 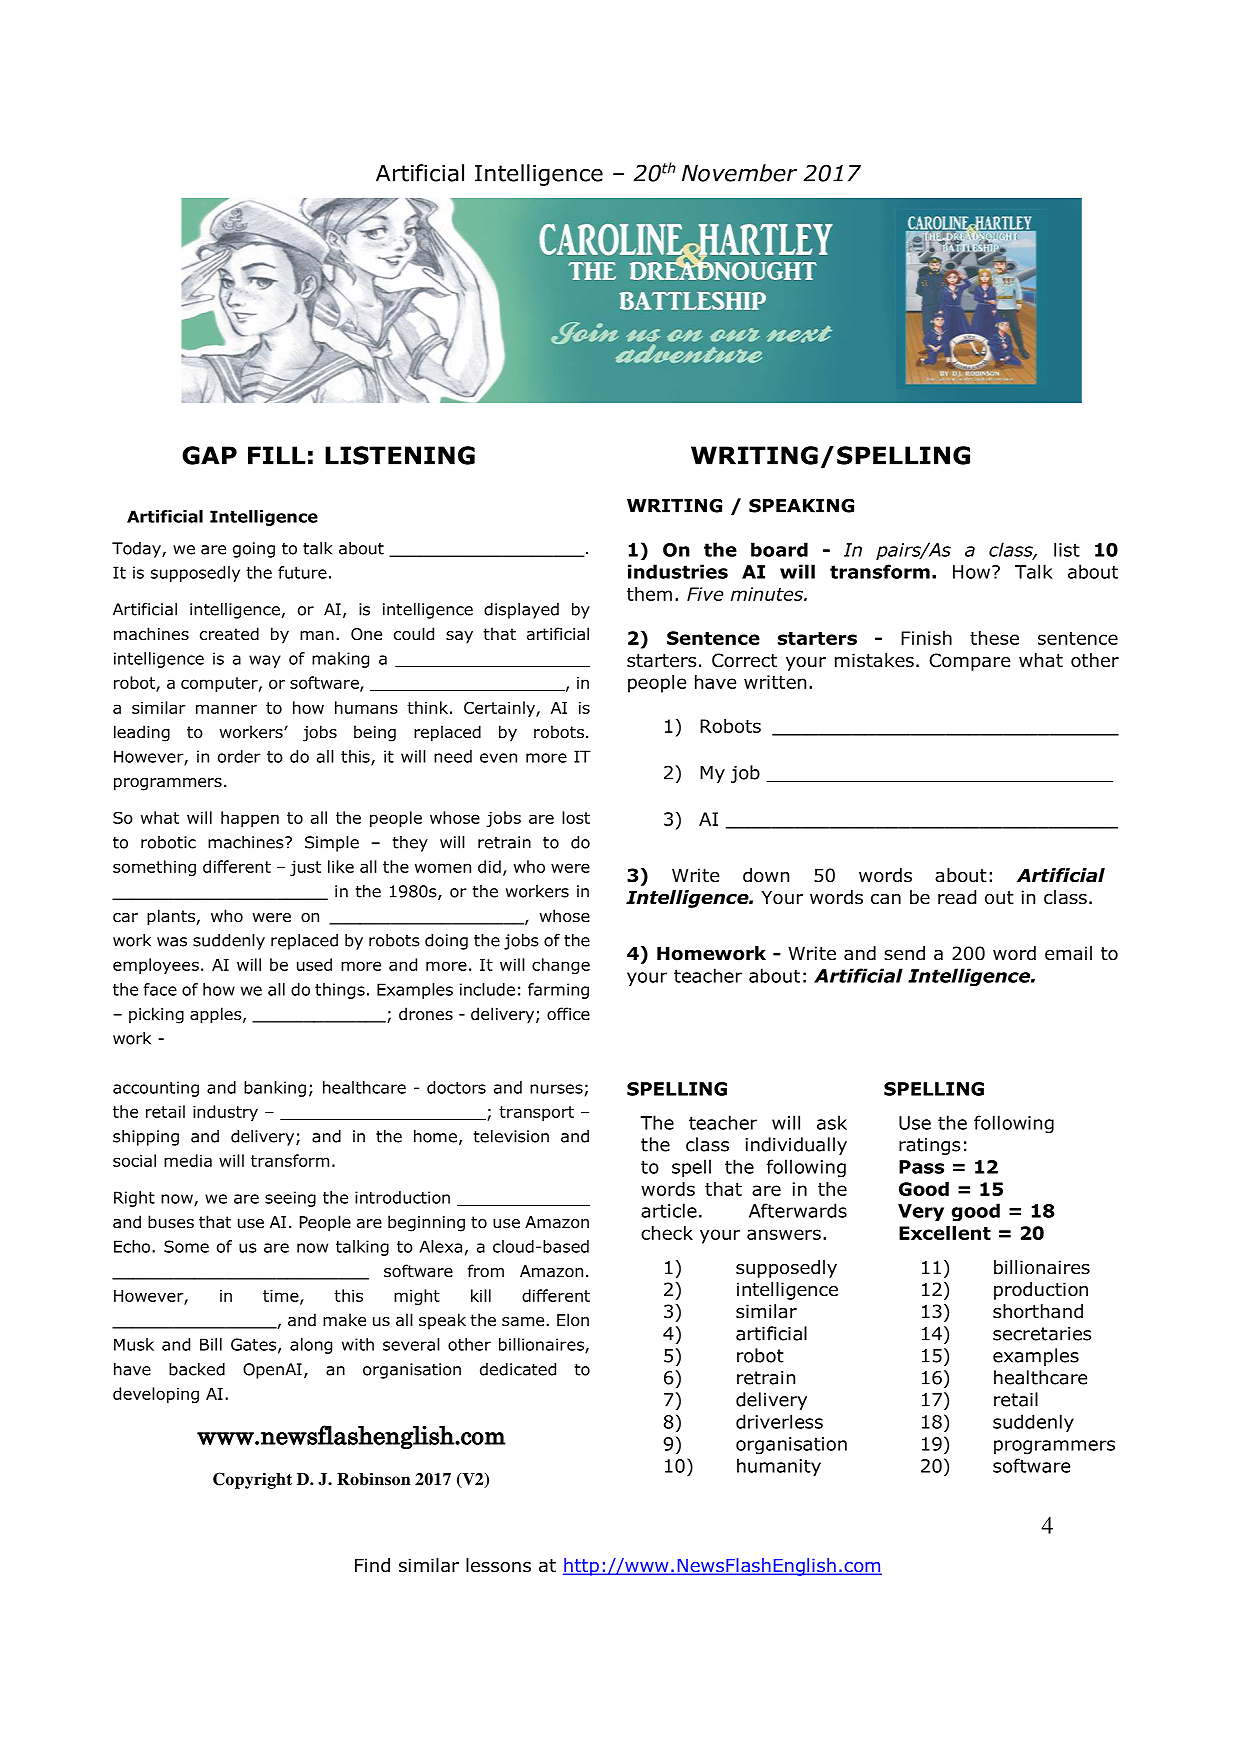 What do you see at coordinates (667, 1233) in the page?
I see `check` at bounding box center [667, 1233].
